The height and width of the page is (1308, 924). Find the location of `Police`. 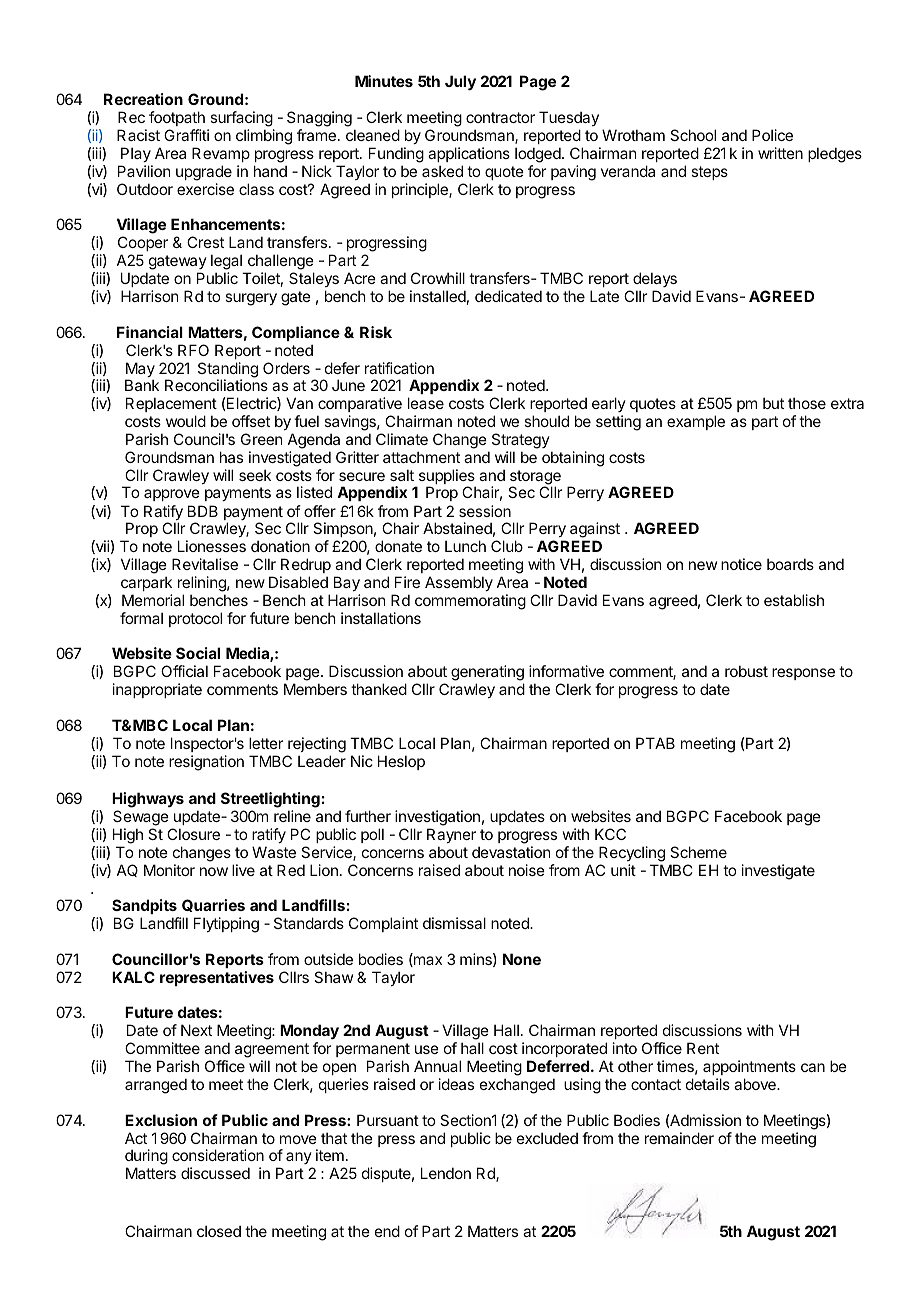

Police is located at coordinates (772, 135).
